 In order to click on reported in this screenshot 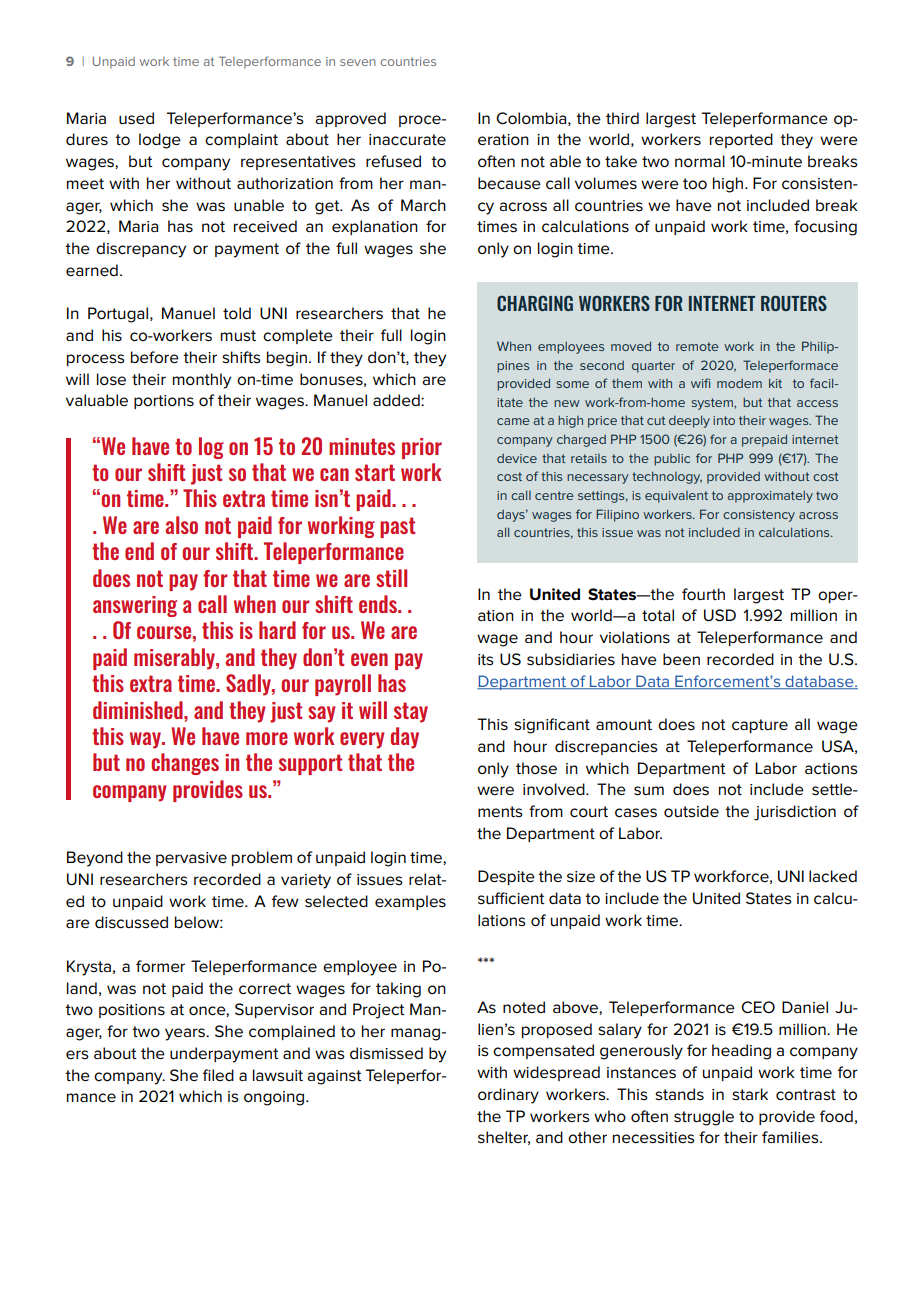, I will do `click(741, 140)`.
